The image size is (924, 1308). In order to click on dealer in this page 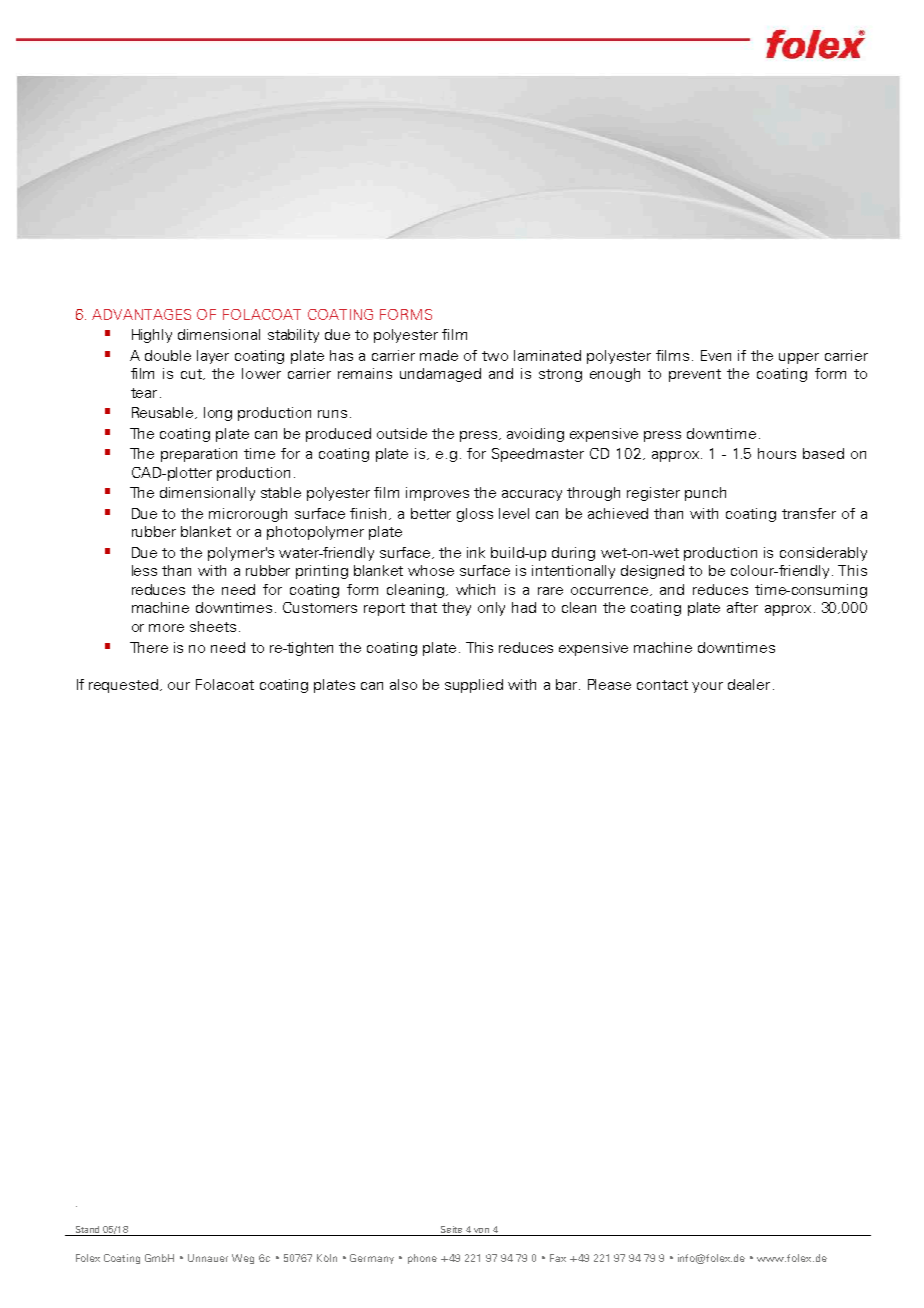, I will do `click(749, 684)`.
